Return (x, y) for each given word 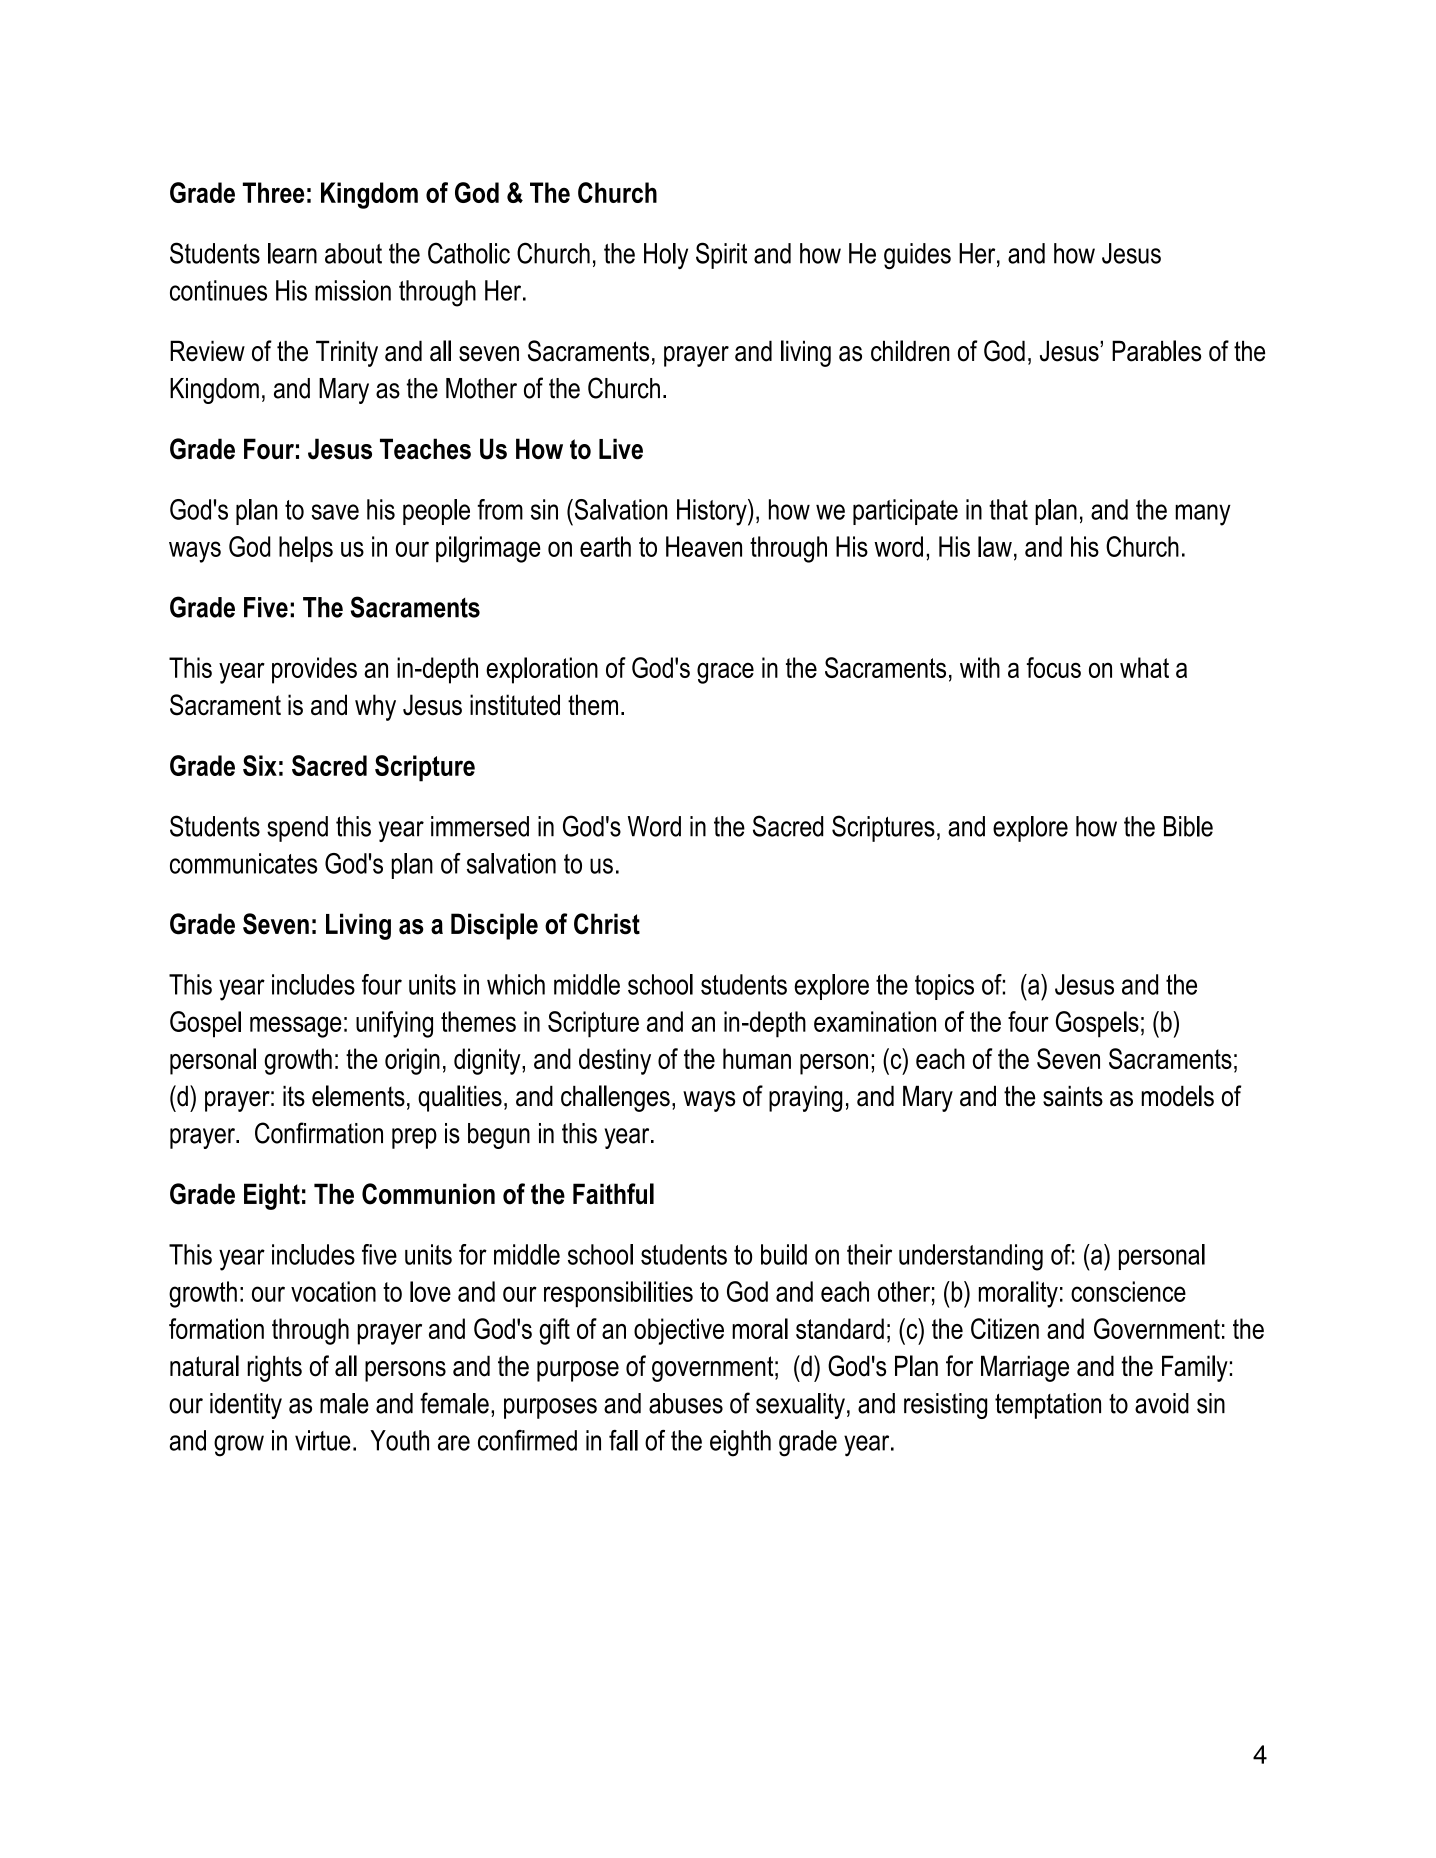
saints (1073, 1096)
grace (725, 673)
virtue (322, 1440)
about (353, 253)
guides (917, 256)
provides (314, 670)
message (295, 1027)
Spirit (721, 255)
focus (1054, 667)
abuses (686, 1403)
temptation (1048, 1406)
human (757, 1058)
